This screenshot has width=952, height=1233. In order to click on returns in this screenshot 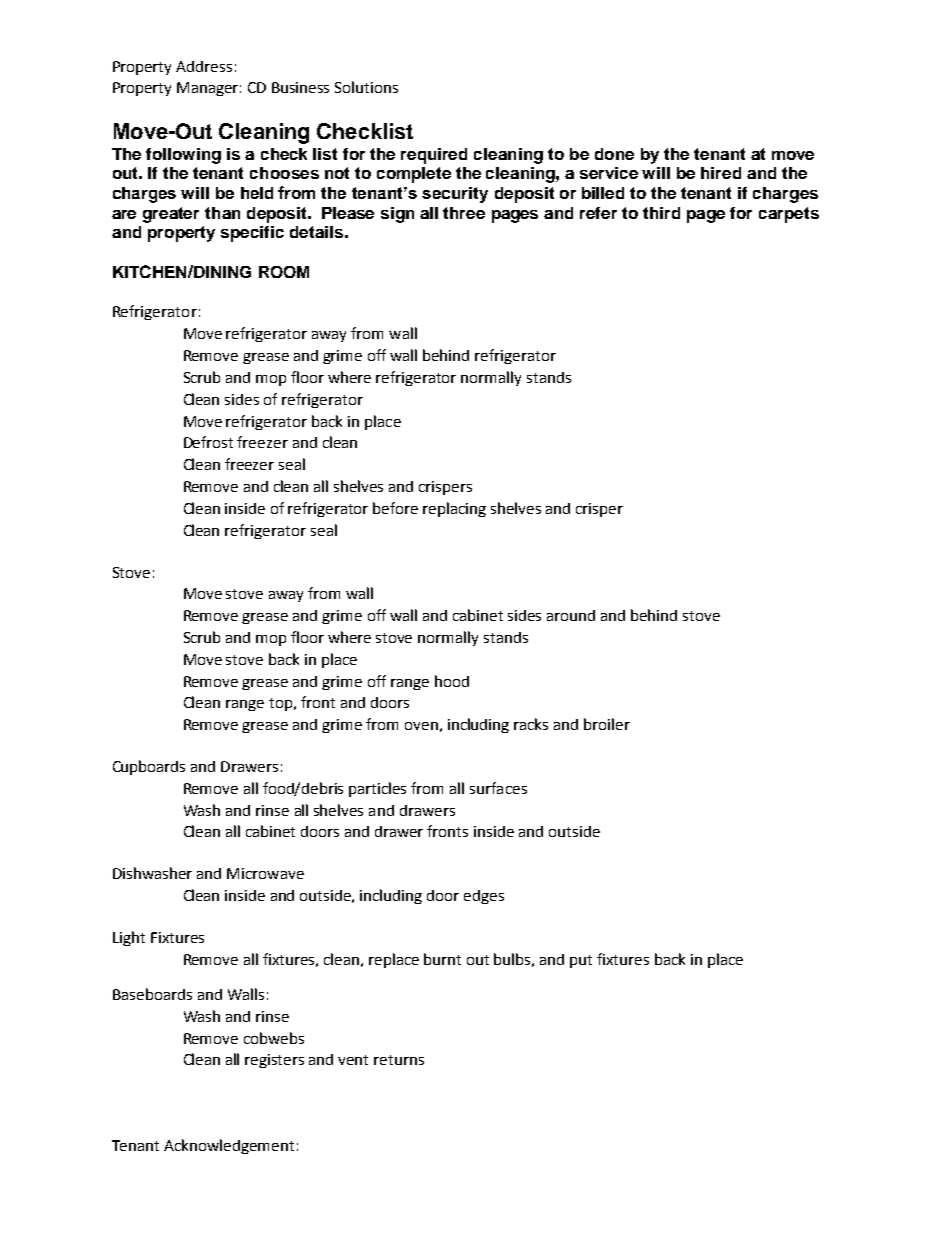, I will do `click(399, 1060)`.
